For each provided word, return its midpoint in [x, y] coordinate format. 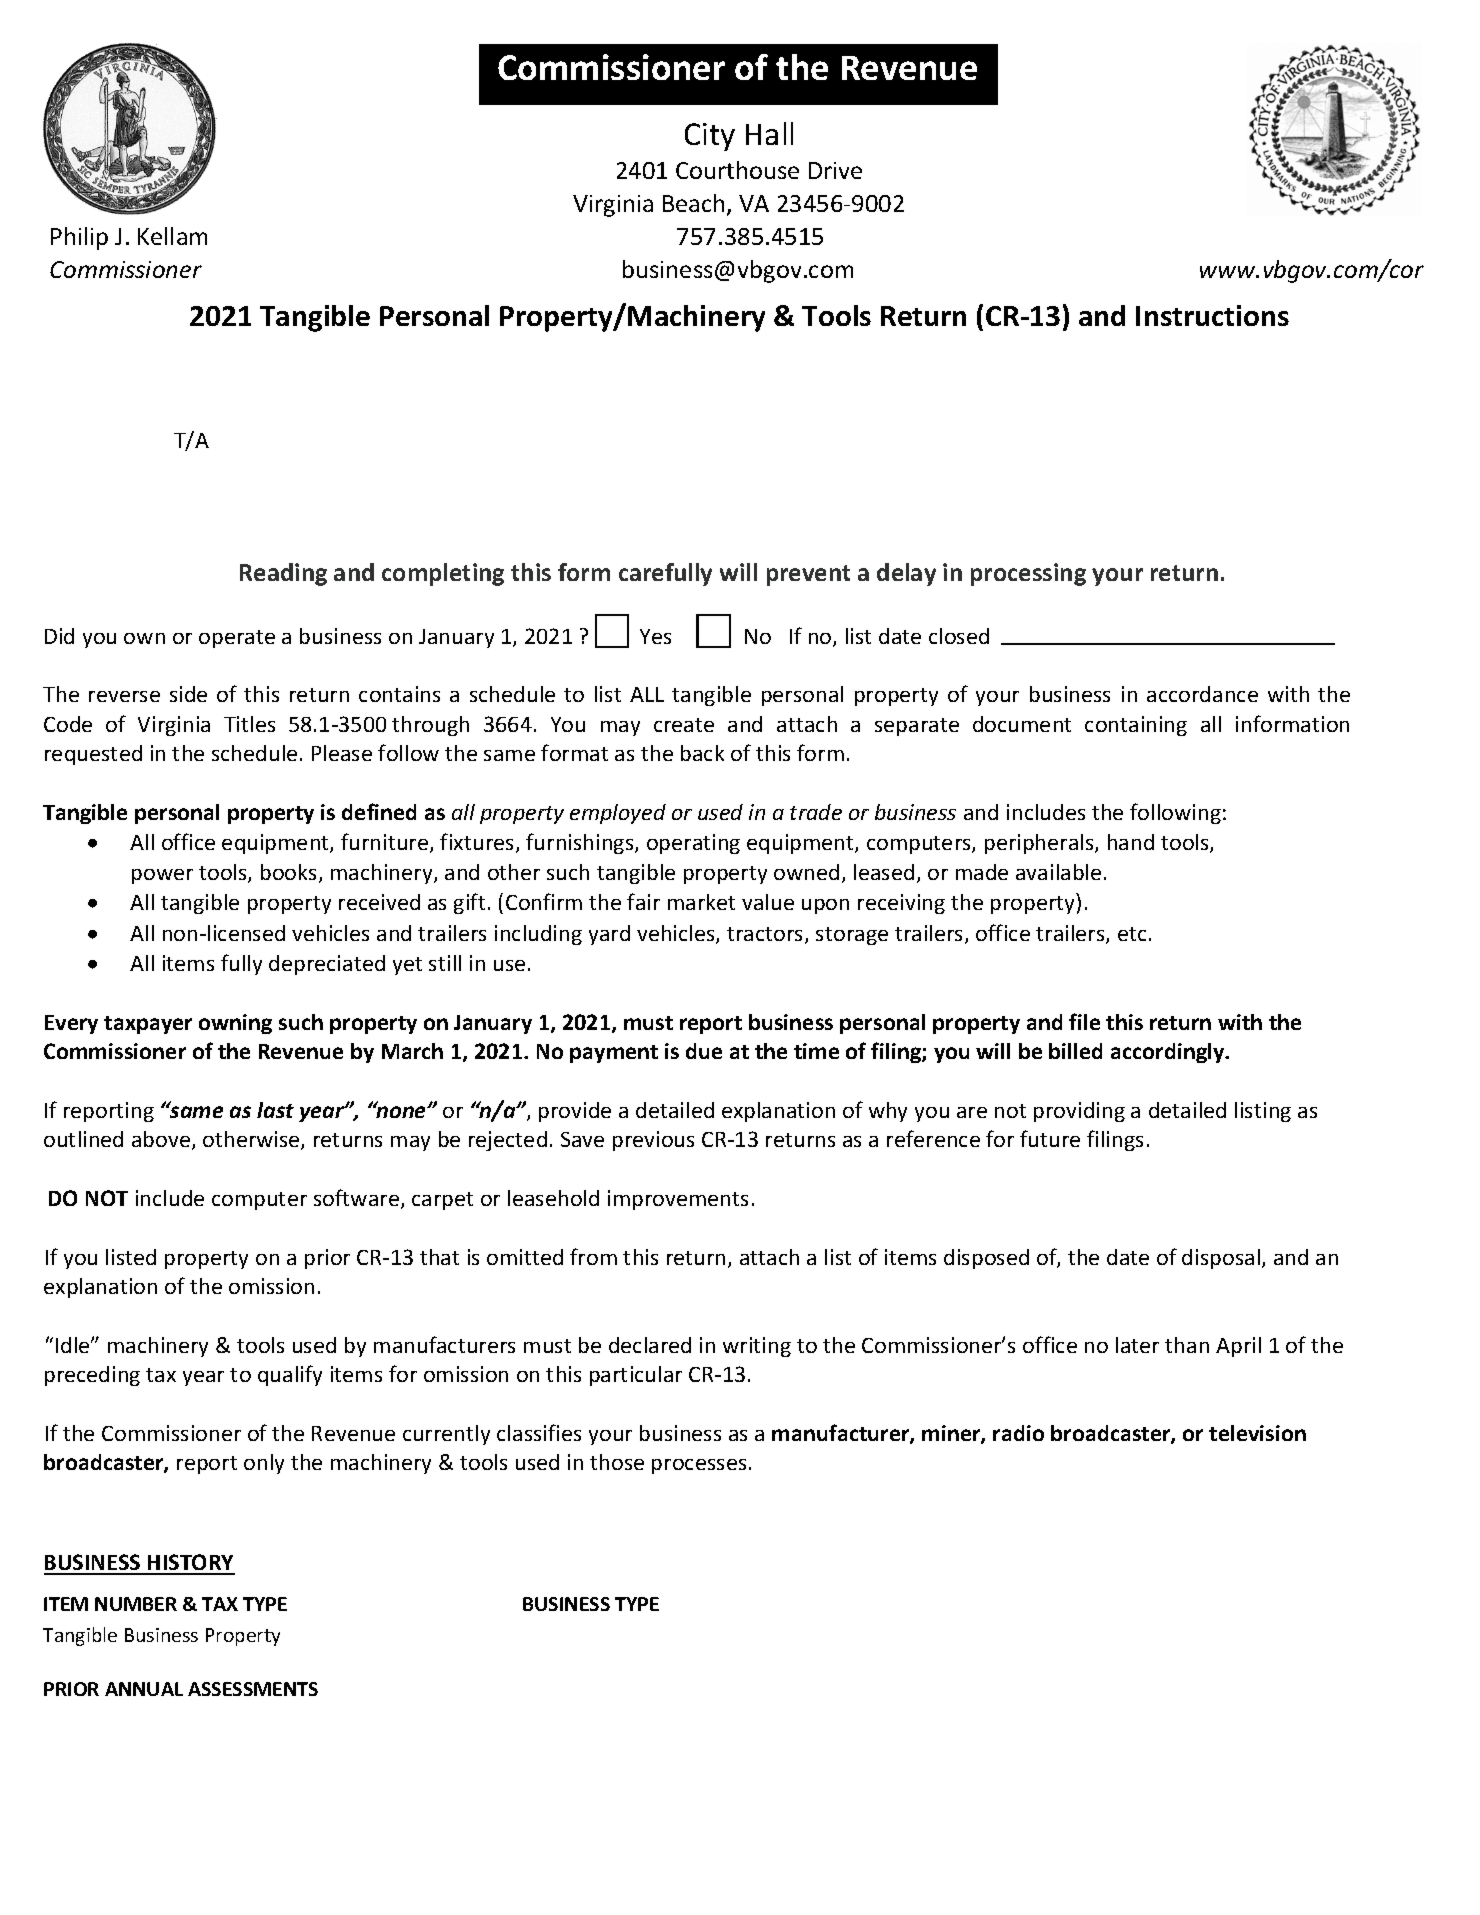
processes [699, 1466]
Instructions [1212, 315]
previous [653, 1141]
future [1050, 1138]
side [188, 694]
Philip [79, 238]
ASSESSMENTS [253, 1689]
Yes [655, 636]
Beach [693, 203]
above [161, 1139]
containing [1136, 726]
